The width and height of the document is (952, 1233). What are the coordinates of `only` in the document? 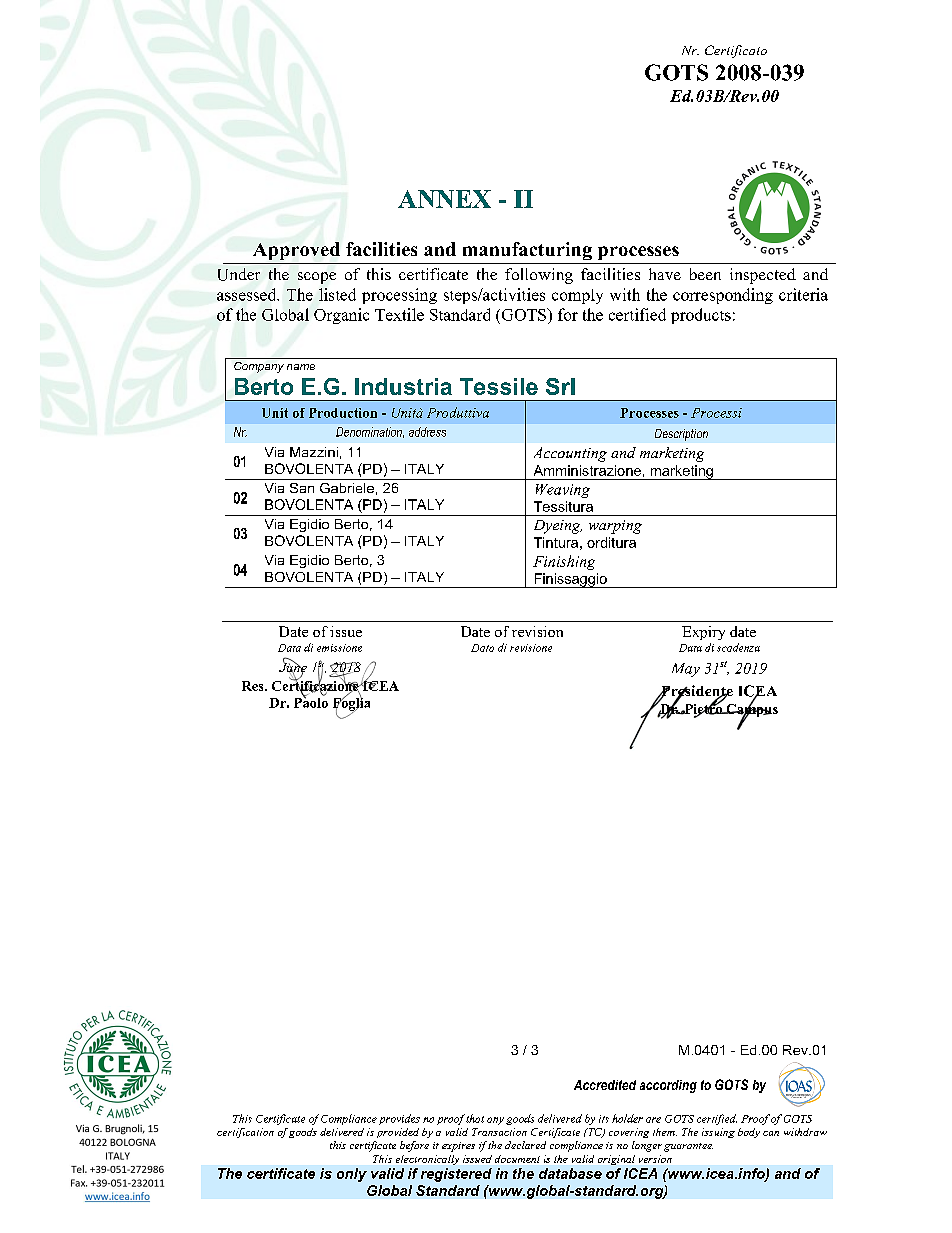 It's located at (352, 1175).
